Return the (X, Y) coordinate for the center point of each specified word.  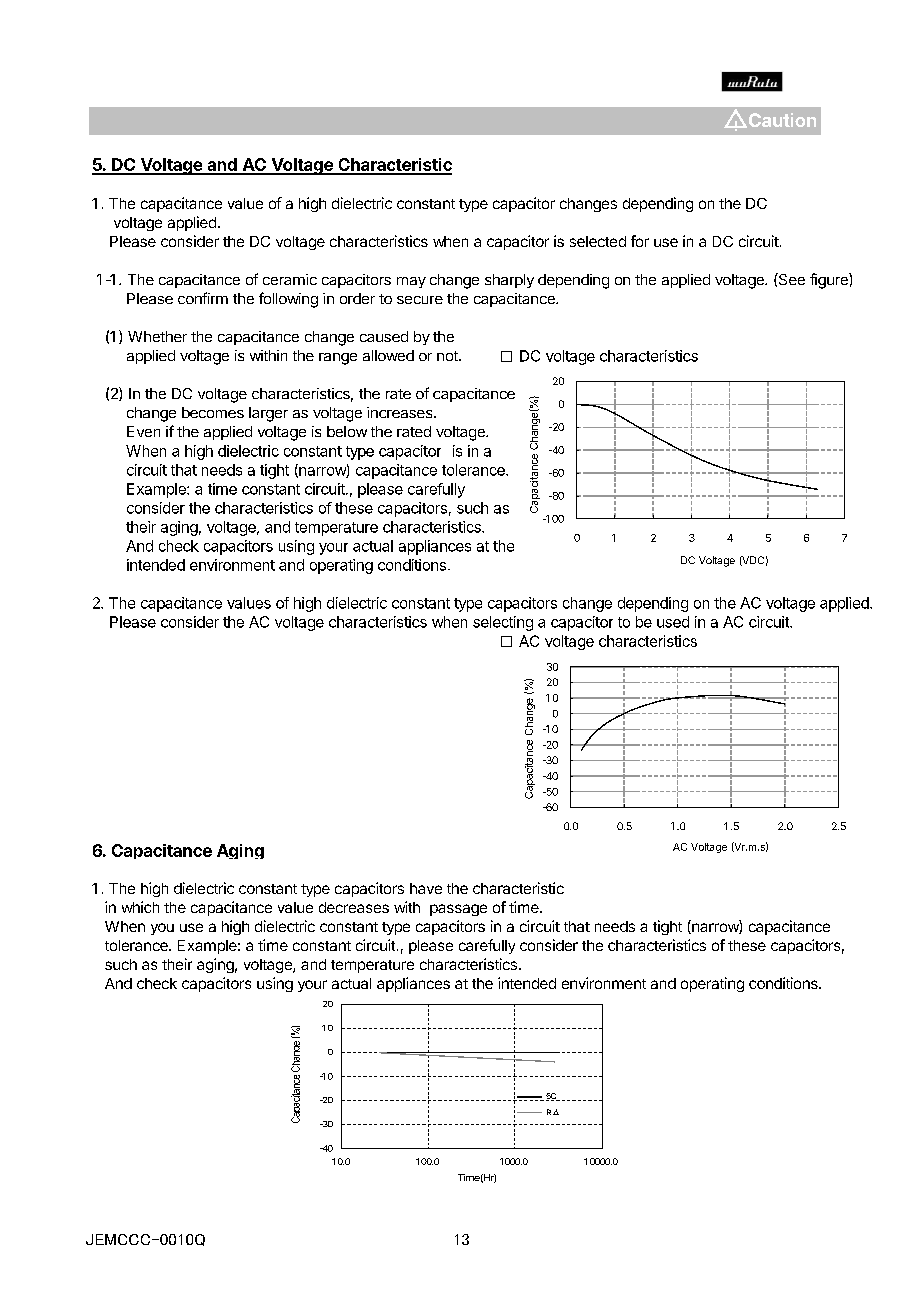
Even (143, 431)
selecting (503, 623)
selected (598, 241)
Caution (781, 120)
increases (401, 412)
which (140, 907)
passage (458, 910)
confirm (203, 298)
